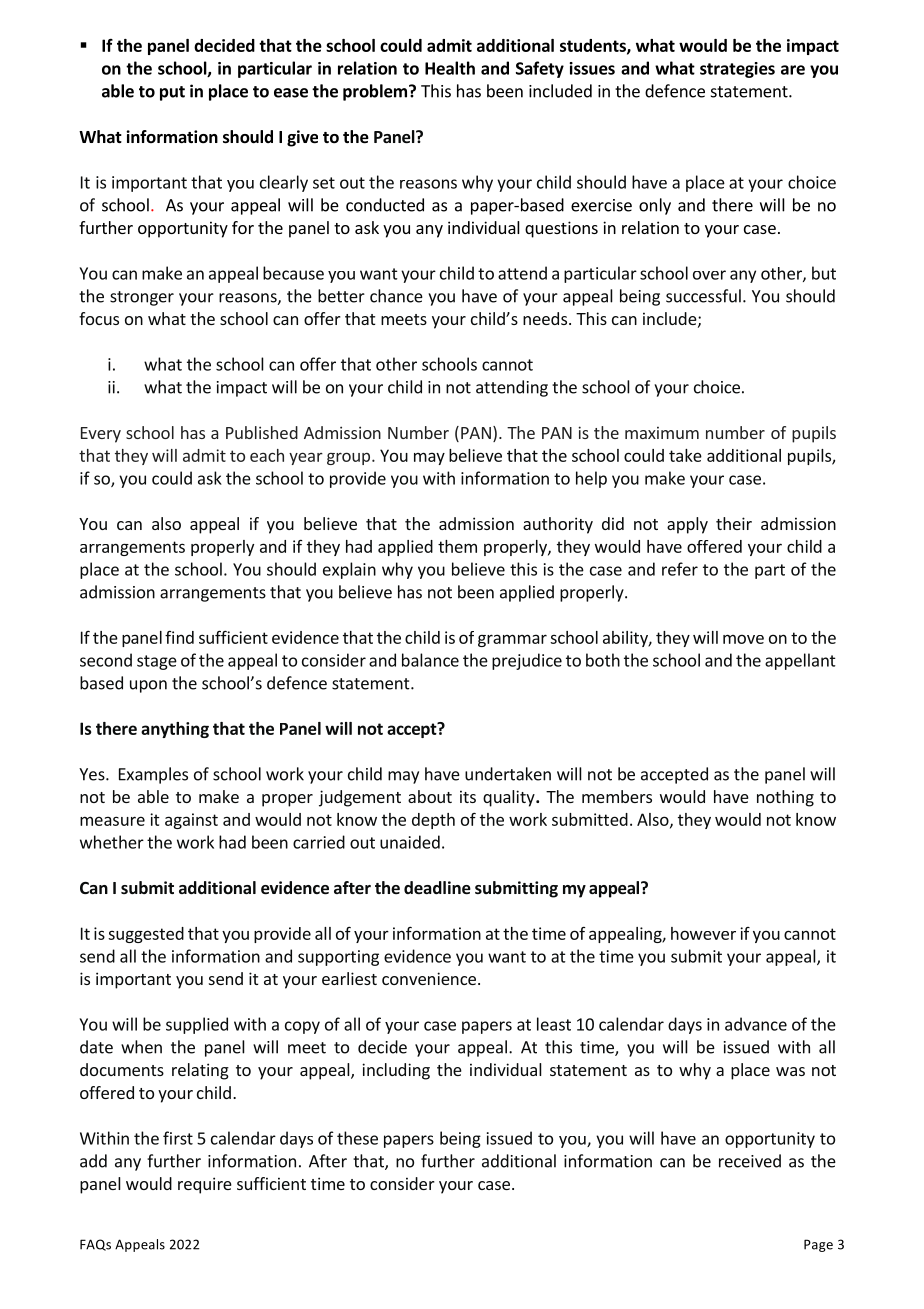  What do you see at coordinates (450, 68) in the image?
I see `Health` at bounding box center [450, 68].
